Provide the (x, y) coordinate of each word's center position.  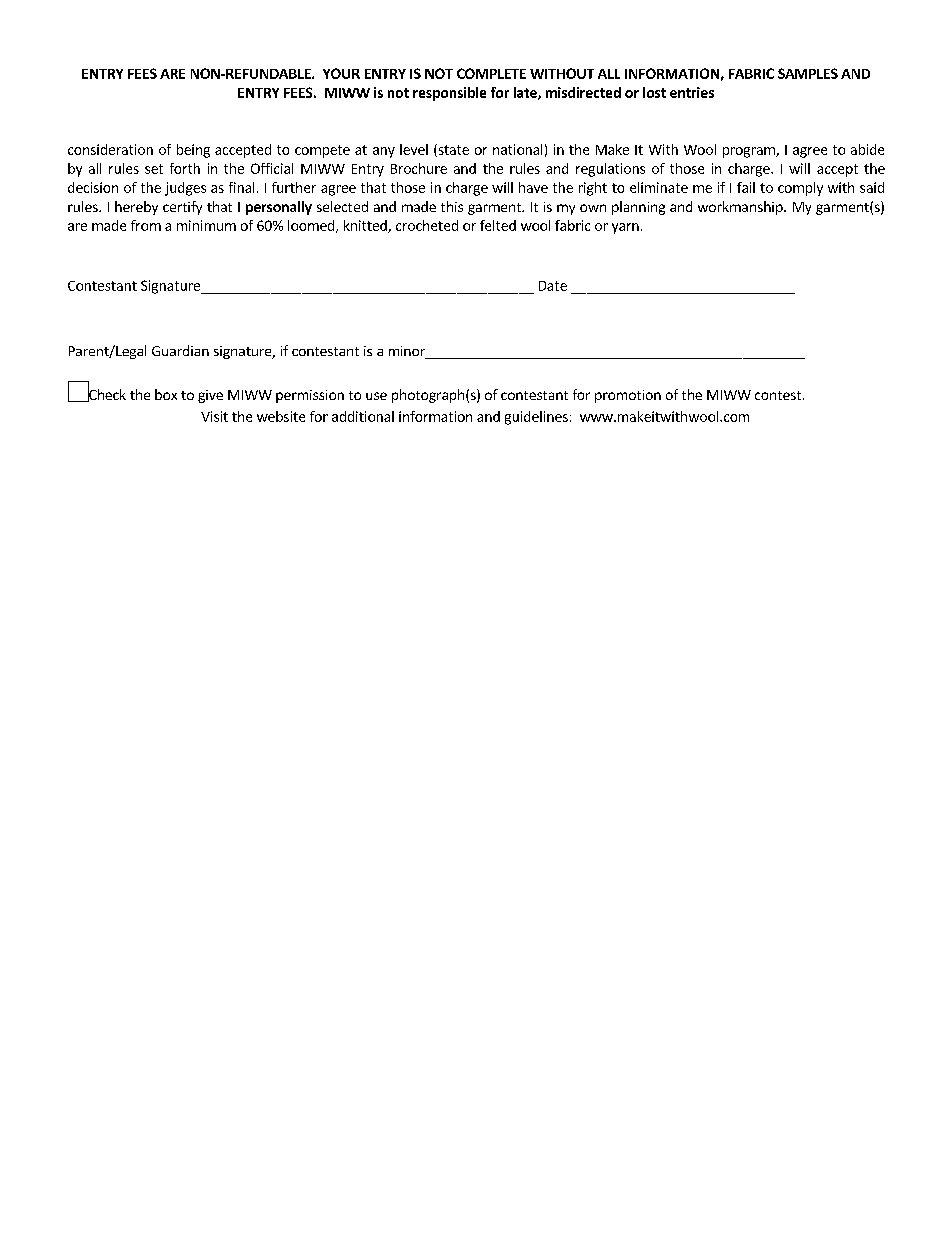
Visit (214, 416)
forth (185, 168)
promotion (628, 396)
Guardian (180, 350)
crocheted (427, 225)
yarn (625, 228)
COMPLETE (491, 73)
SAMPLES (808, 73)
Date (553, 286)
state (452, 150)
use (376, 396)
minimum (206, 225)
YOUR (341, 73)
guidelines (536, 418)
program (750, 152)
